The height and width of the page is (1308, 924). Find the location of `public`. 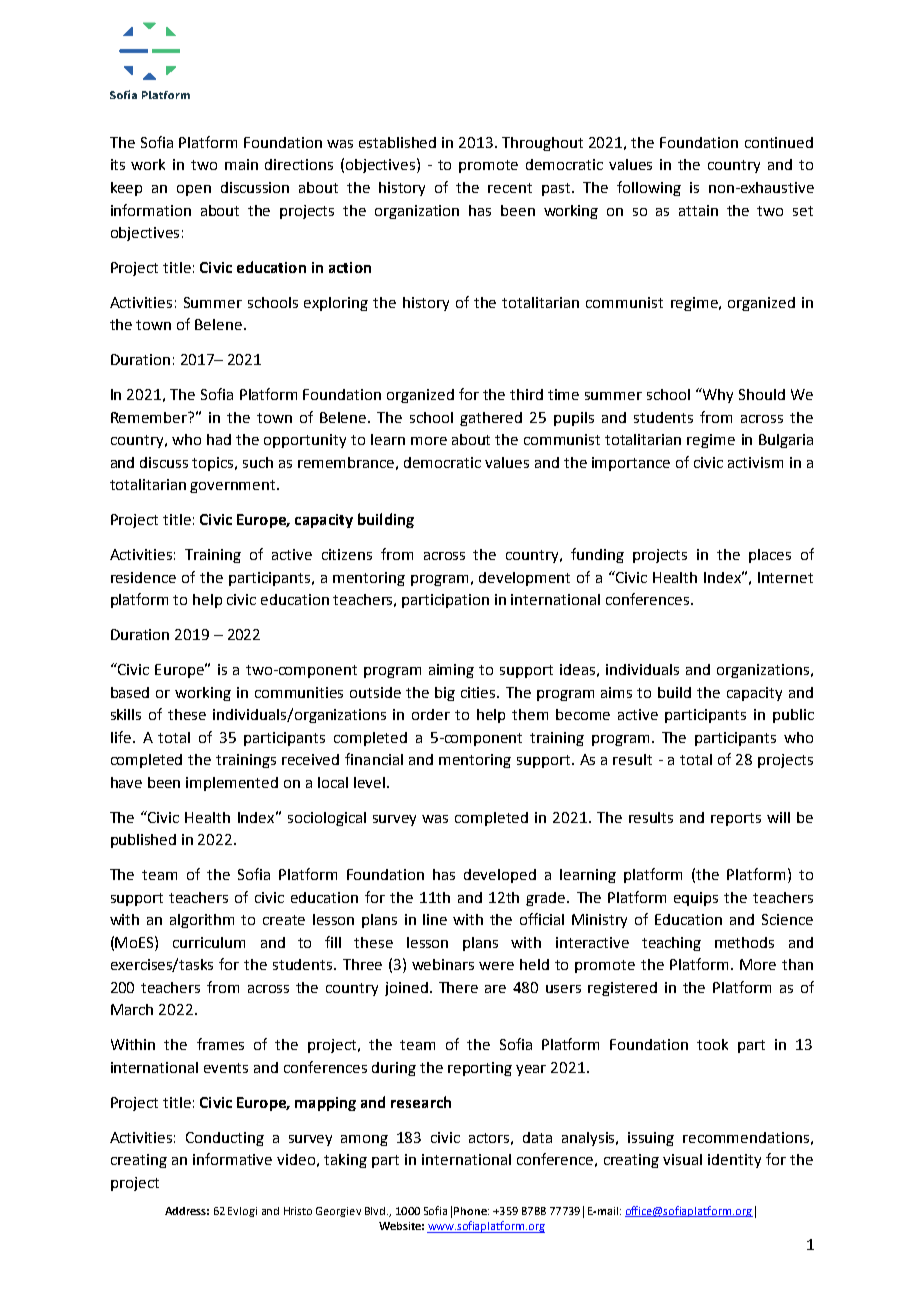

public is located at coordinates (793, 716).
